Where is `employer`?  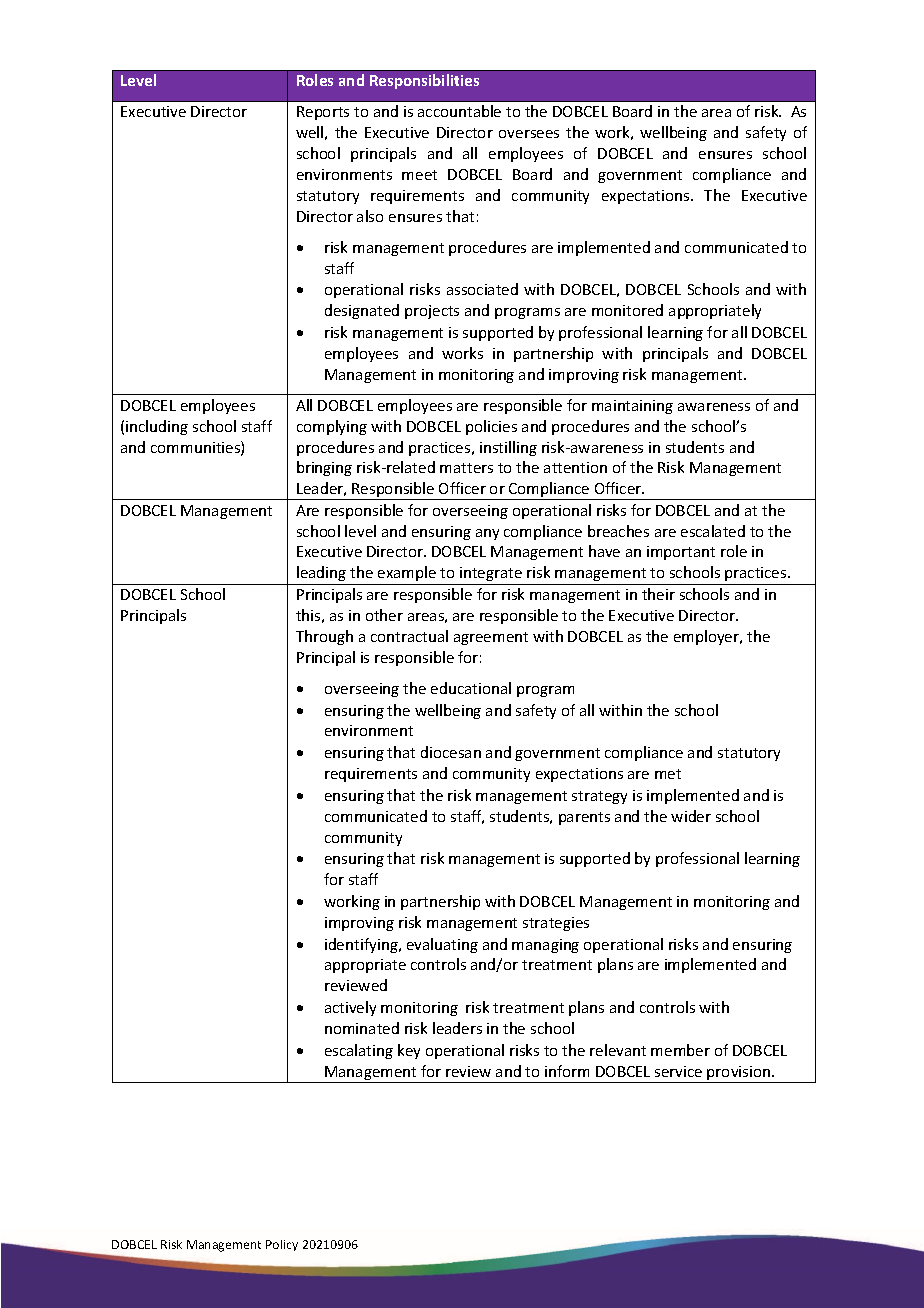
employer is located at coordinates (708, 637).
